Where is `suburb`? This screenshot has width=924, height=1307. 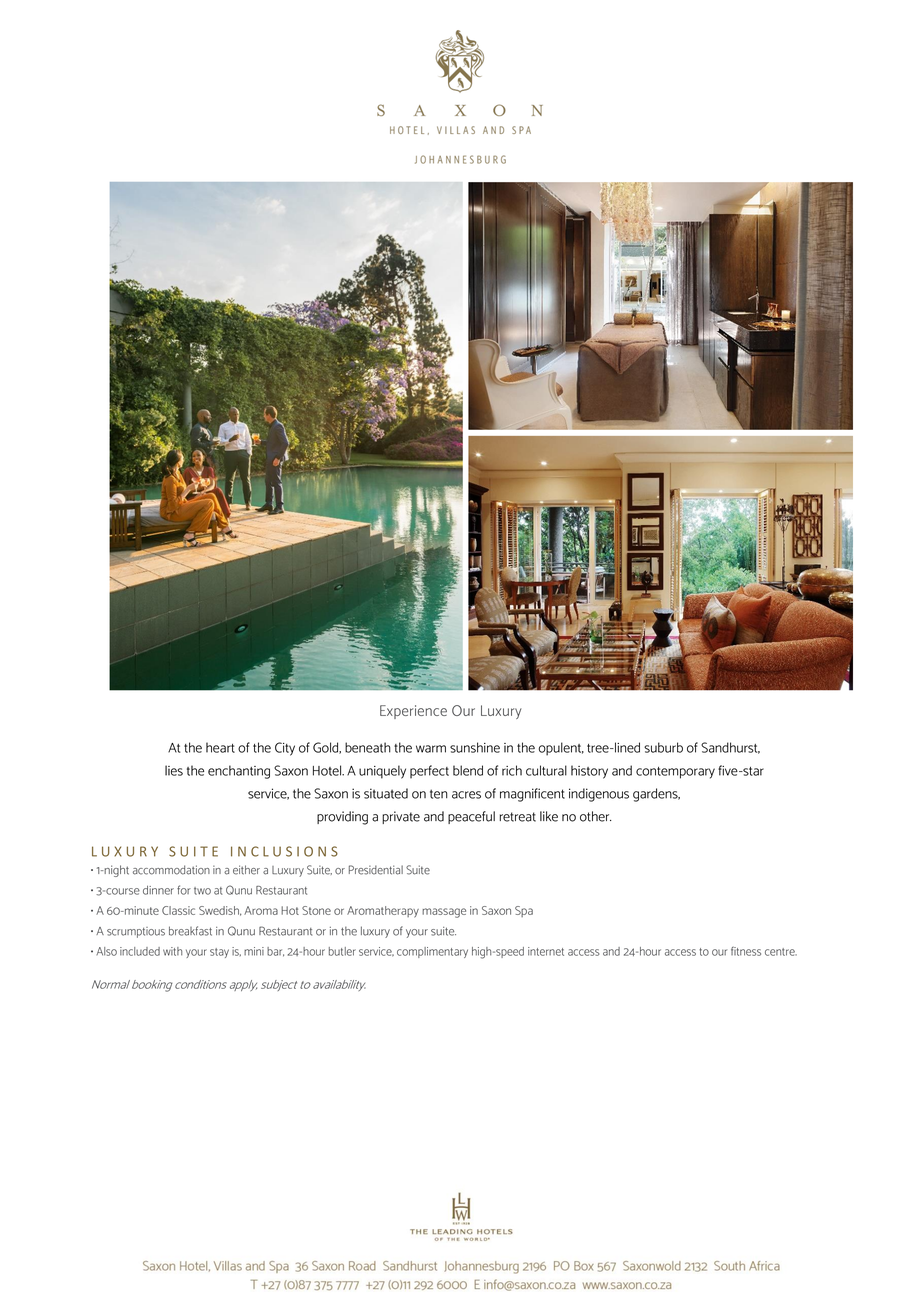 suburb is located at coordinates (663, 747).
